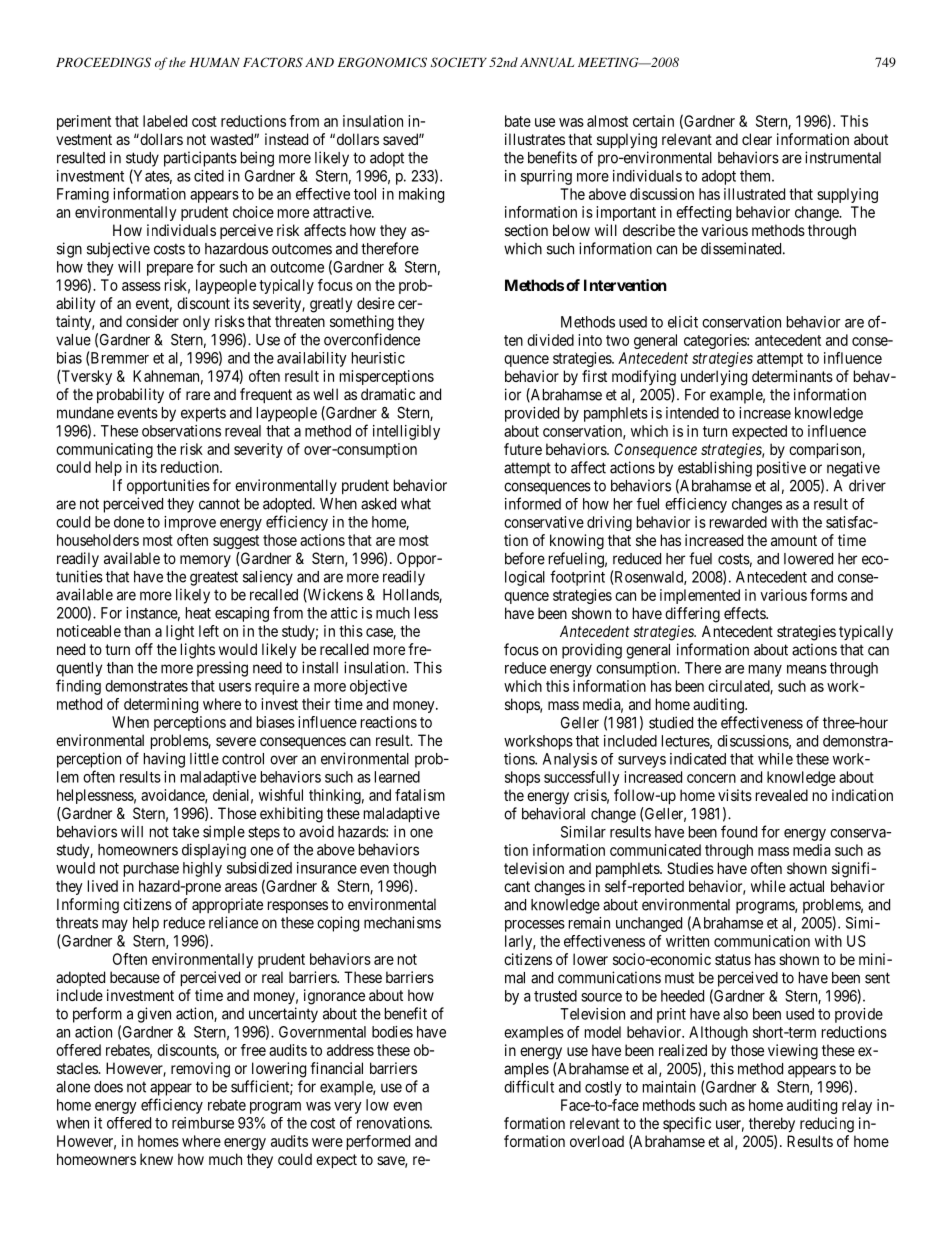  Describe the element at coordinates (757, 139) in the document. I see `clear` at that location.
